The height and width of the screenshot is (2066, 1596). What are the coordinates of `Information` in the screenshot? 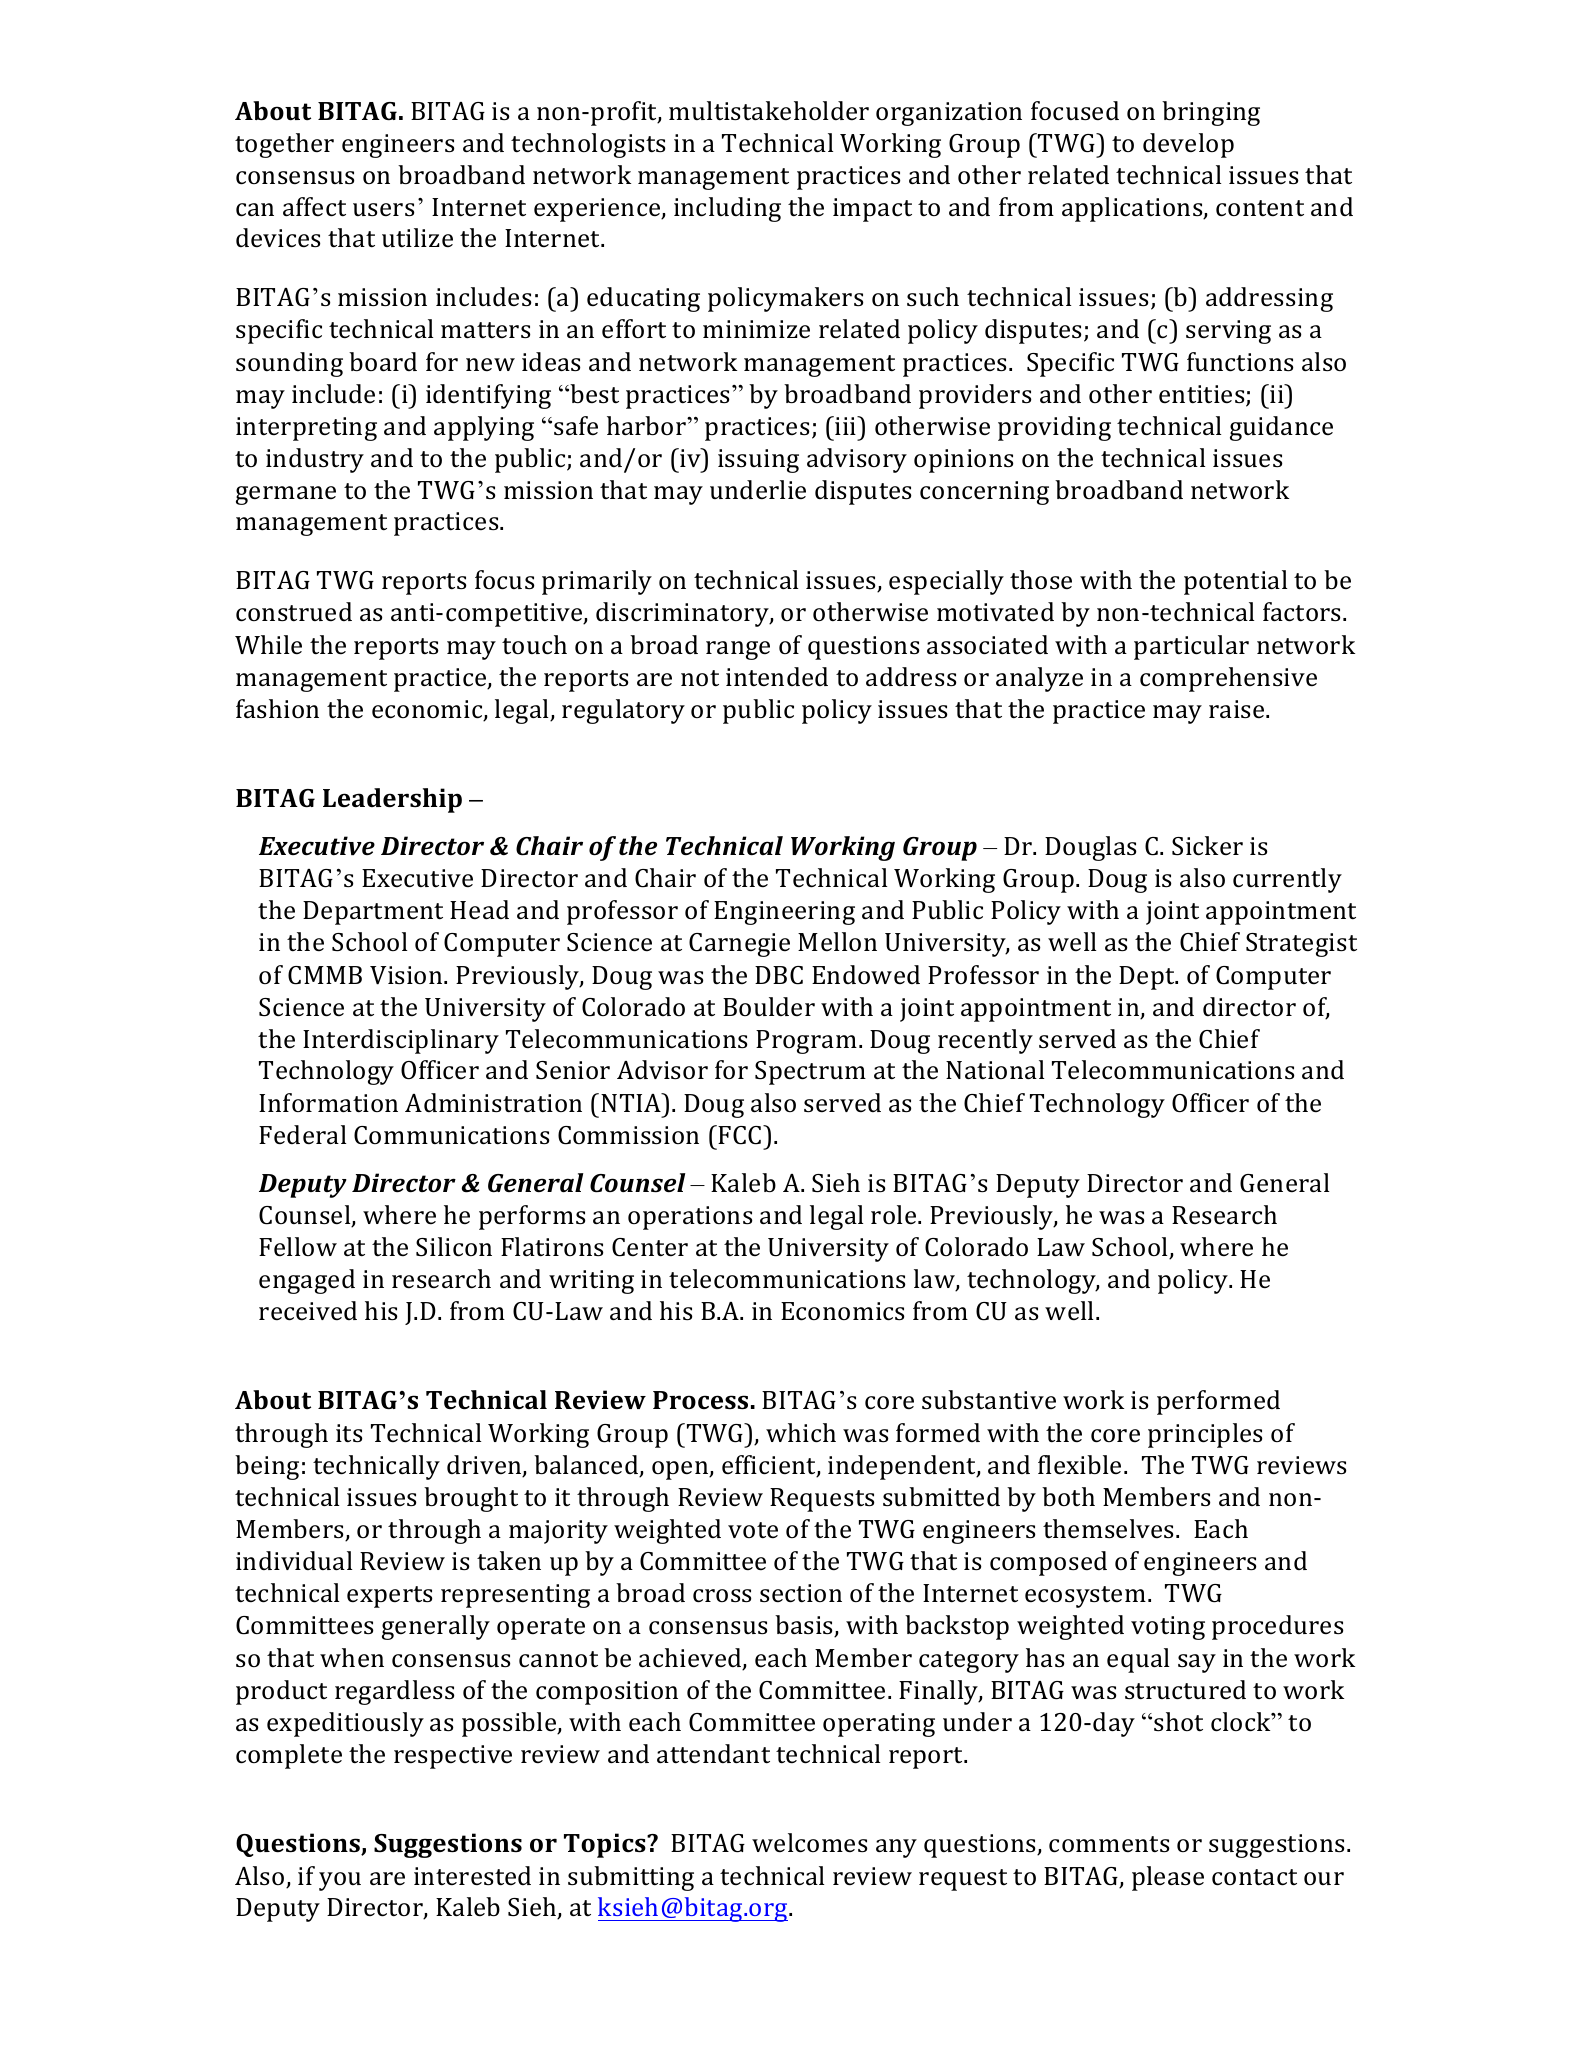 It's located at (328, 1103).
